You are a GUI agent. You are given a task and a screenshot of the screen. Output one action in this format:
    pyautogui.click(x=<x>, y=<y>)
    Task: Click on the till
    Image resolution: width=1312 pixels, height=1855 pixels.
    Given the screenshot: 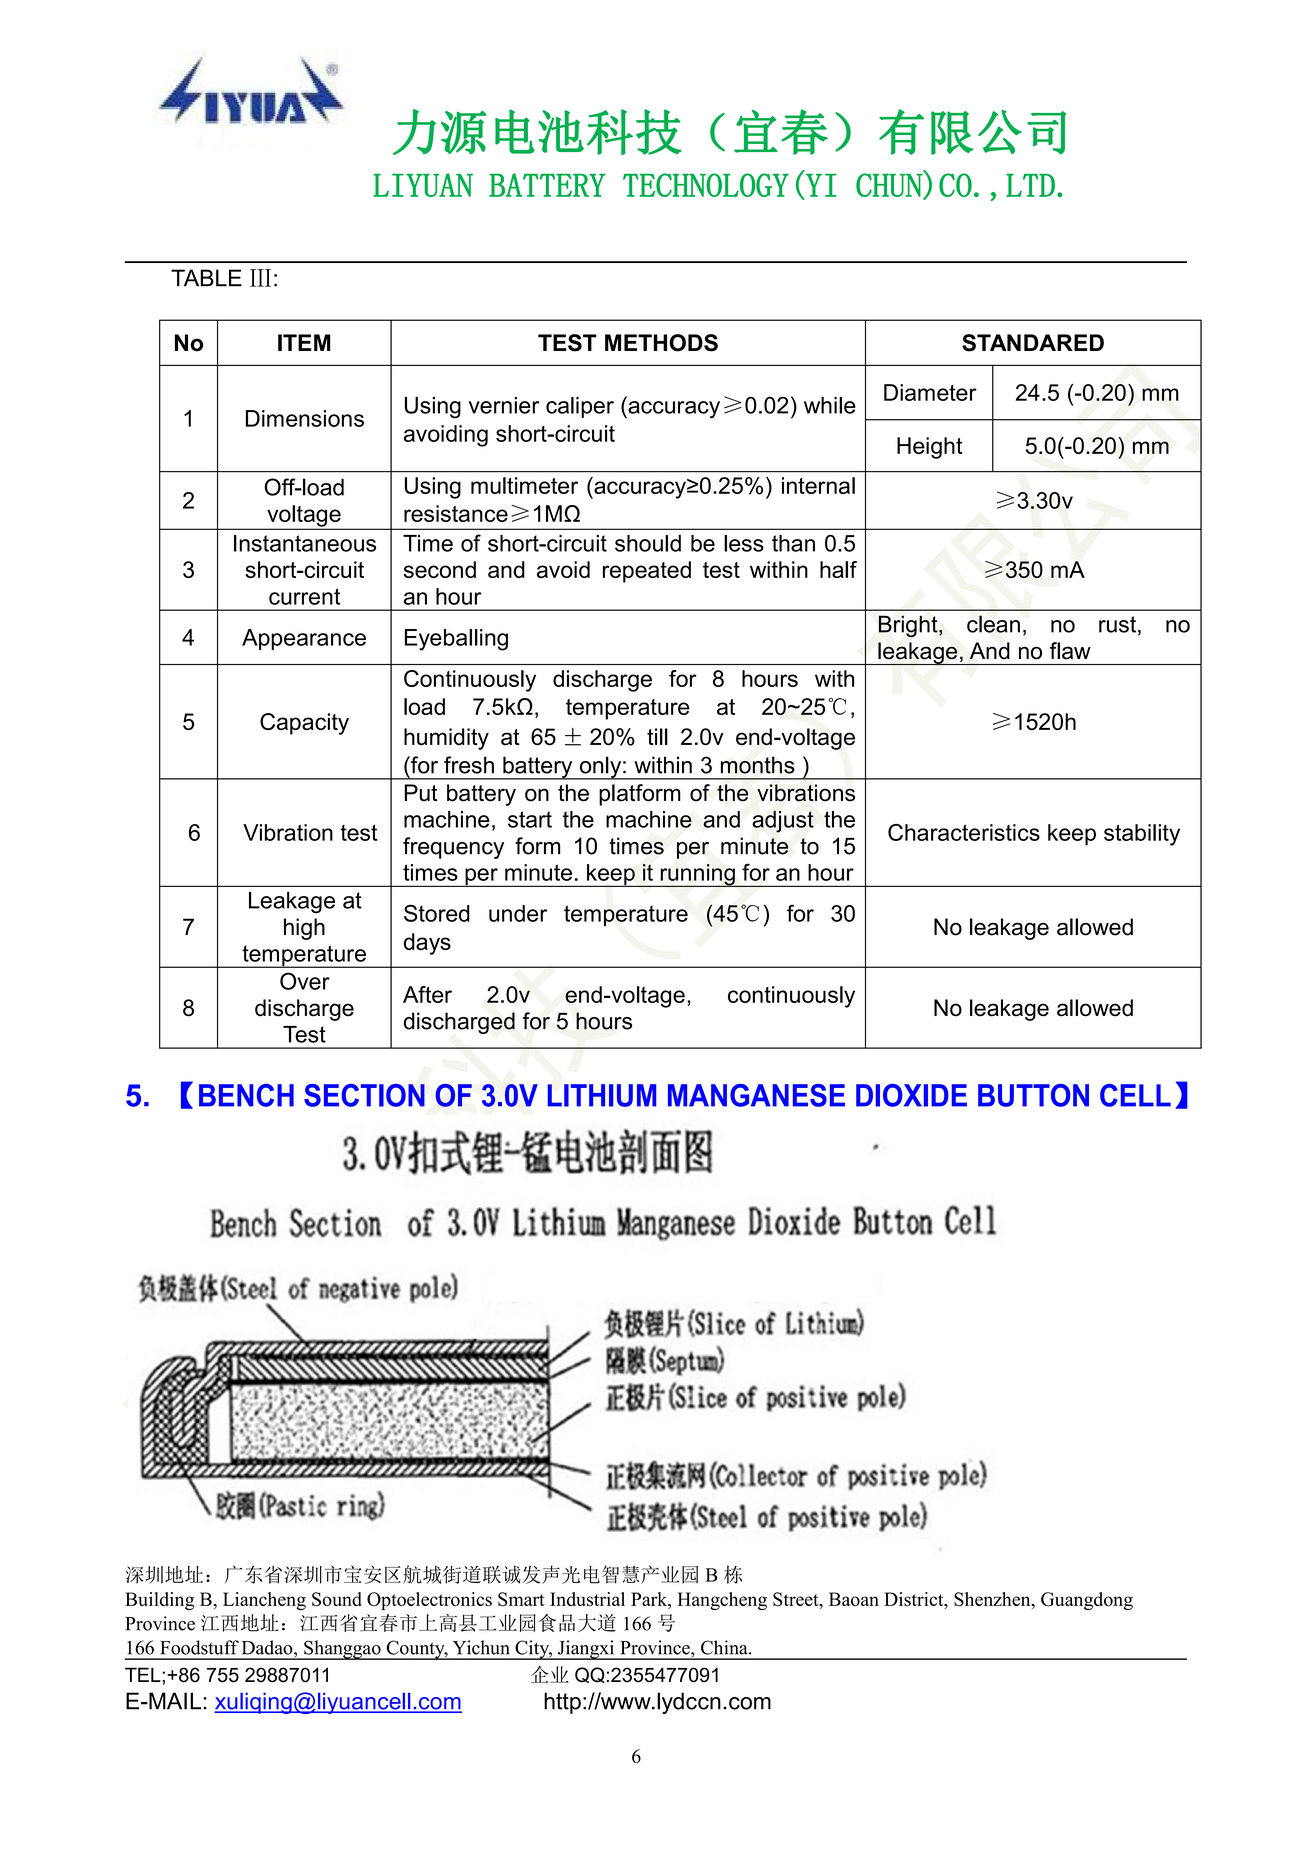 What is the action you would take?
    pyautogui.click(x=657, y=736)
